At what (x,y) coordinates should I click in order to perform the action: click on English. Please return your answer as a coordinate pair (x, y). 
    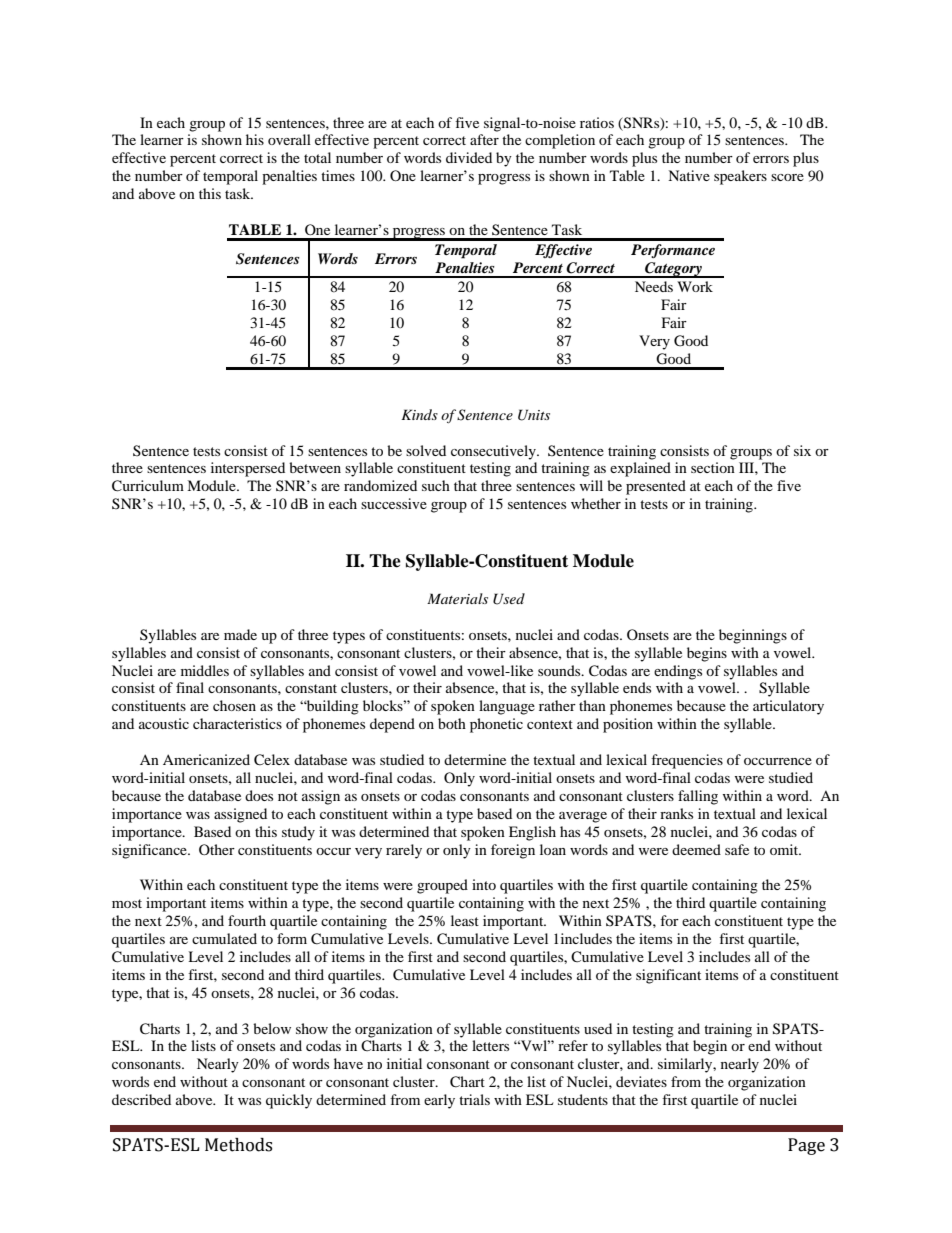
    Looking at the image, I should click on (532, 833).
